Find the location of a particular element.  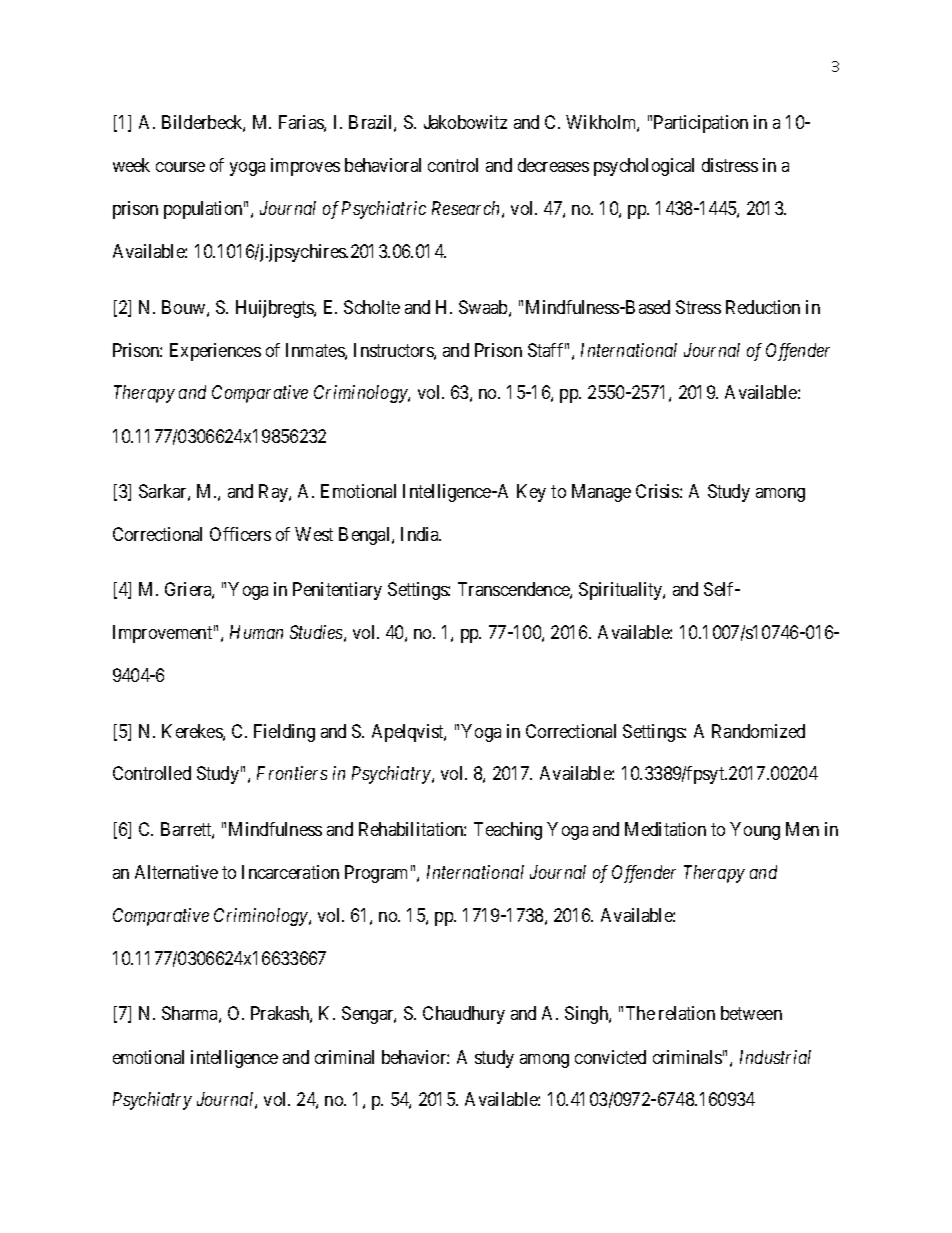

Manage is located at coordinates (601, 493).
